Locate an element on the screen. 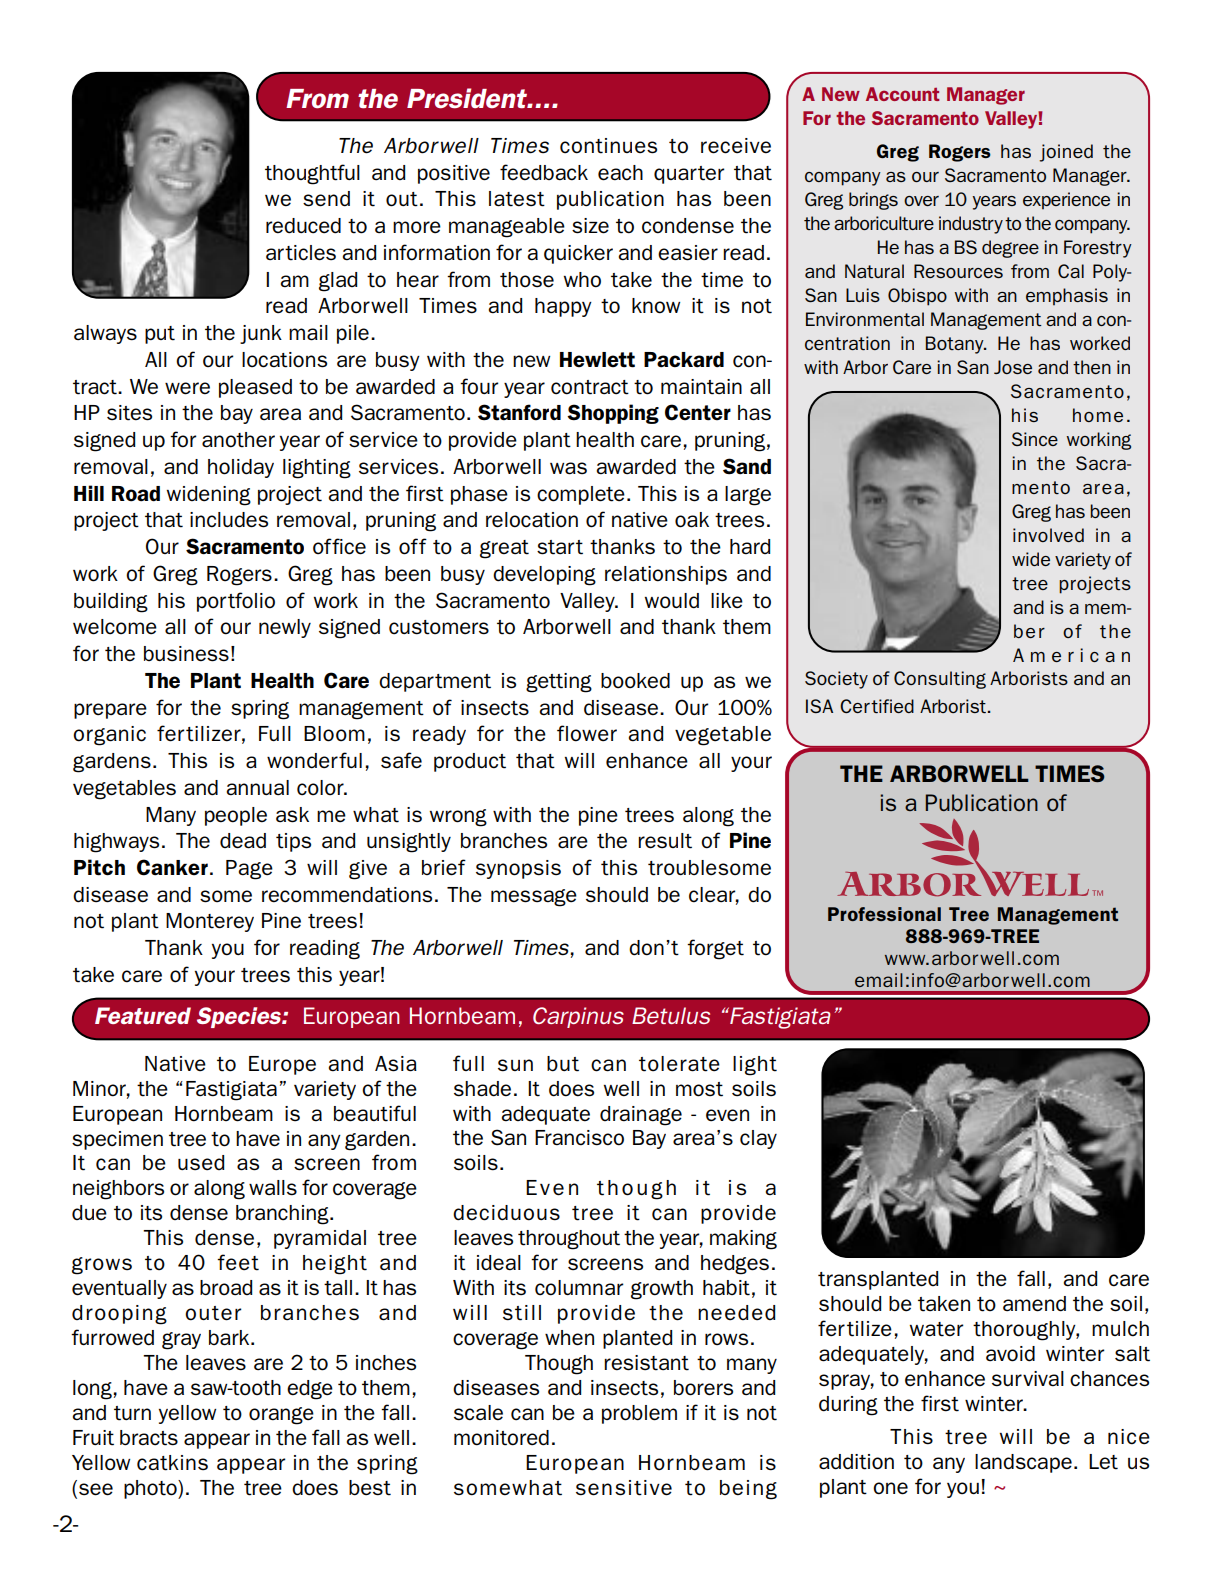  catkins is located at coordinates (172, 1463).
